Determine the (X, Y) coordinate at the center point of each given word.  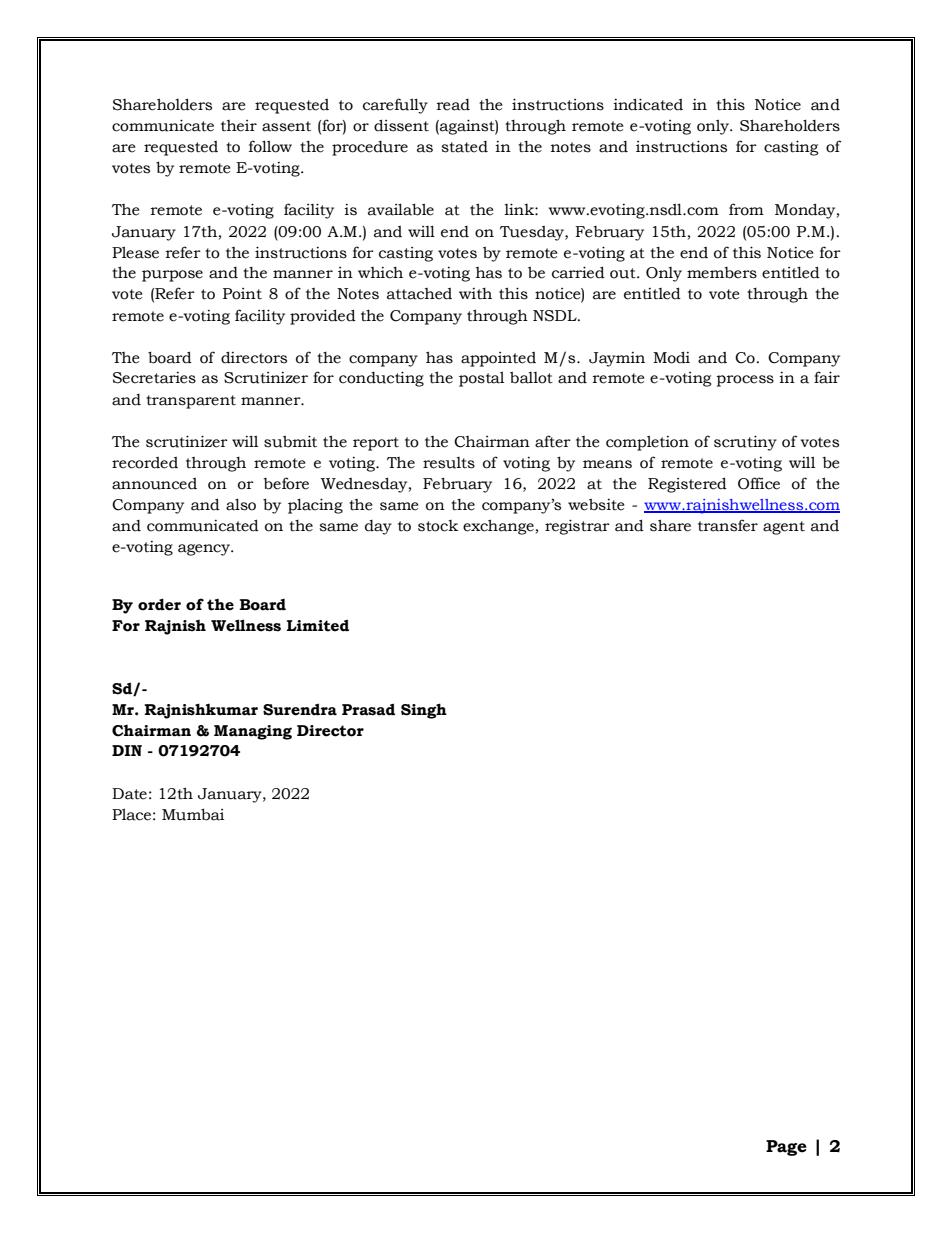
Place (131, 814)
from (746, 209)
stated (464, 147)
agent (784, 528)
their (239, 126)
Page (786, 1148)
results (449, 463)
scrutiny (745, 443)
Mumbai (193, 814)
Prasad (368, 709)
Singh (424, 711)
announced (154, 484)
